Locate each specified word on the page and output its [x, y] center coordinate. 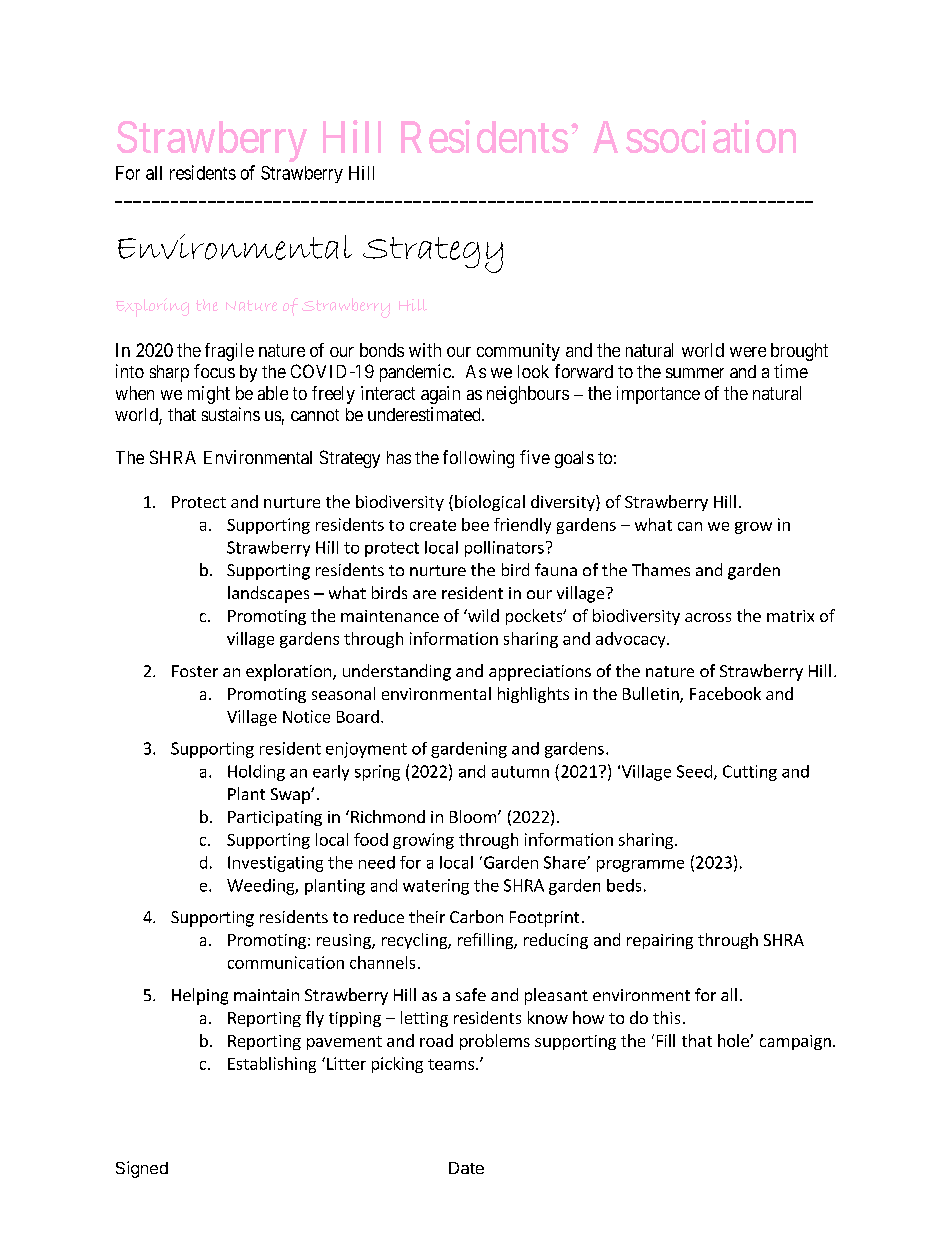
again [440, 395]
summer [695, 373]
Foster [195, 671]
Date [466, 1168]
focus [214, 371]
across [708, 617]
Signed [142, 1169]
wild [482, 615]
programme [640, 866]
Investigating [275, 864]
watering [436, 887]
